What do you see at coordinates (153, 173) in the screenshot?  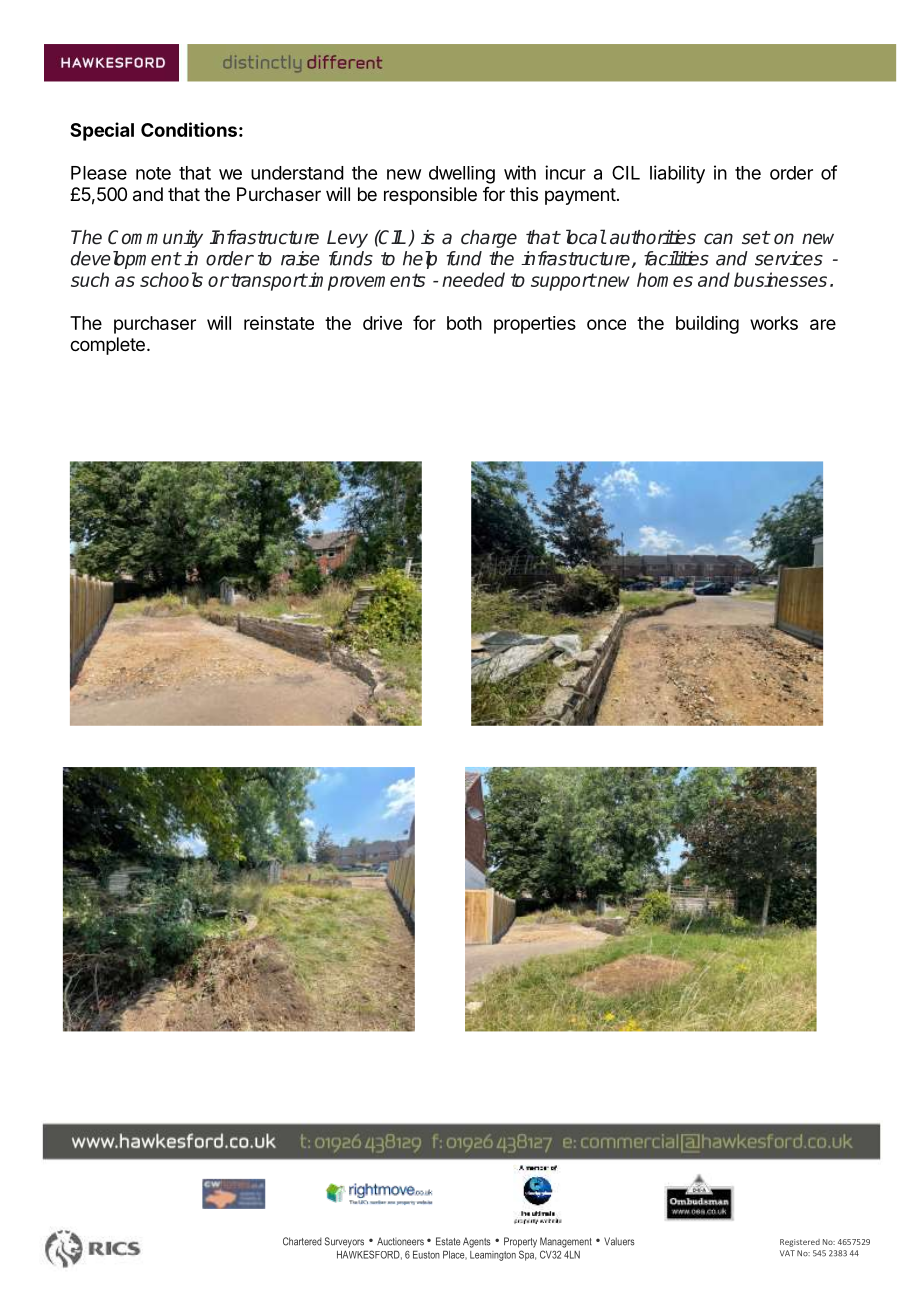 I see `note` at bounding box center [153, 173].
